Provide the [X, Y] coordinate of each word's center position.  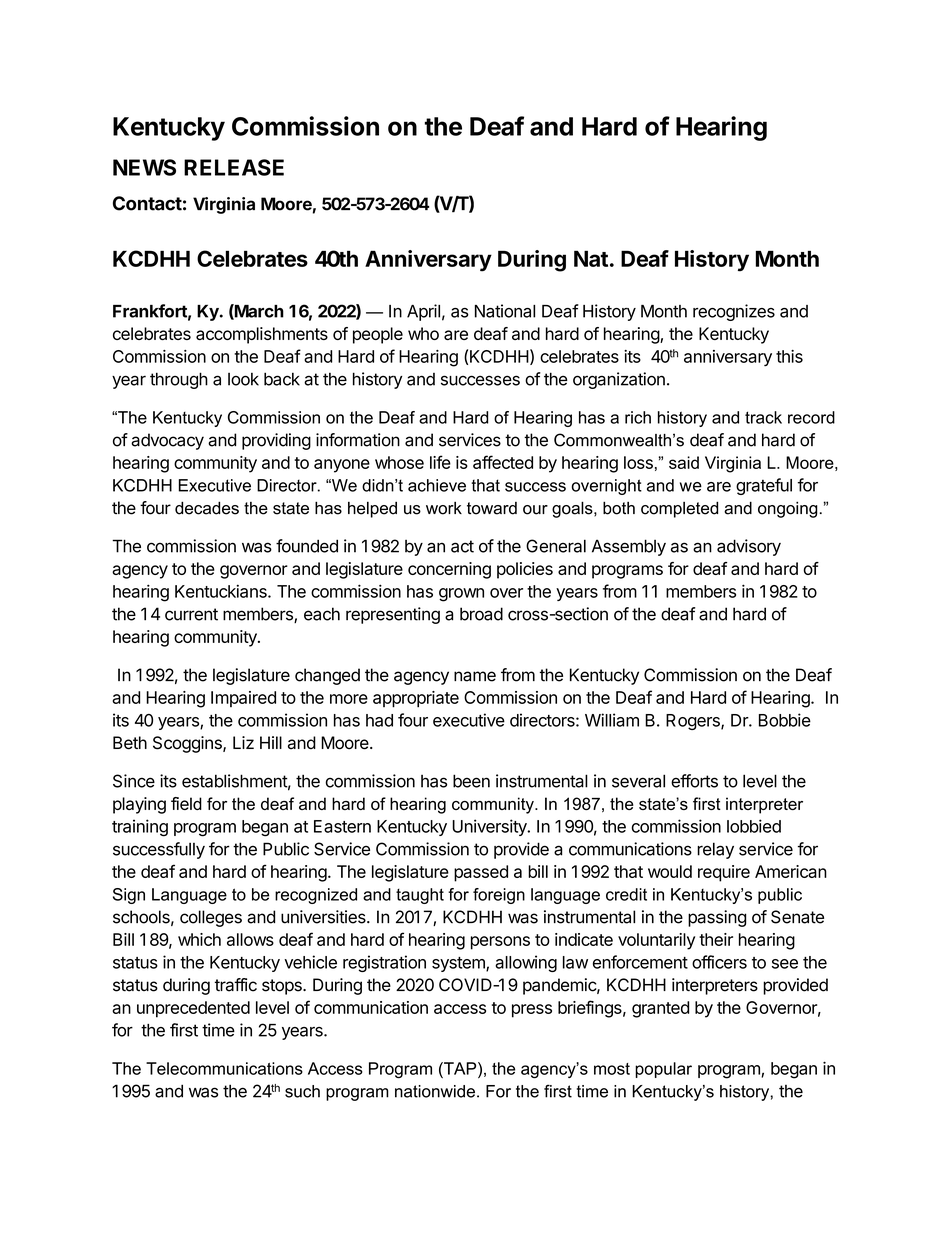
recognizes [734, 312]
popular [663, 1070]
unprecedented [193, 1009]
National [505, 311]
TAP [460, 1068]
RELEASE [234, 167]
